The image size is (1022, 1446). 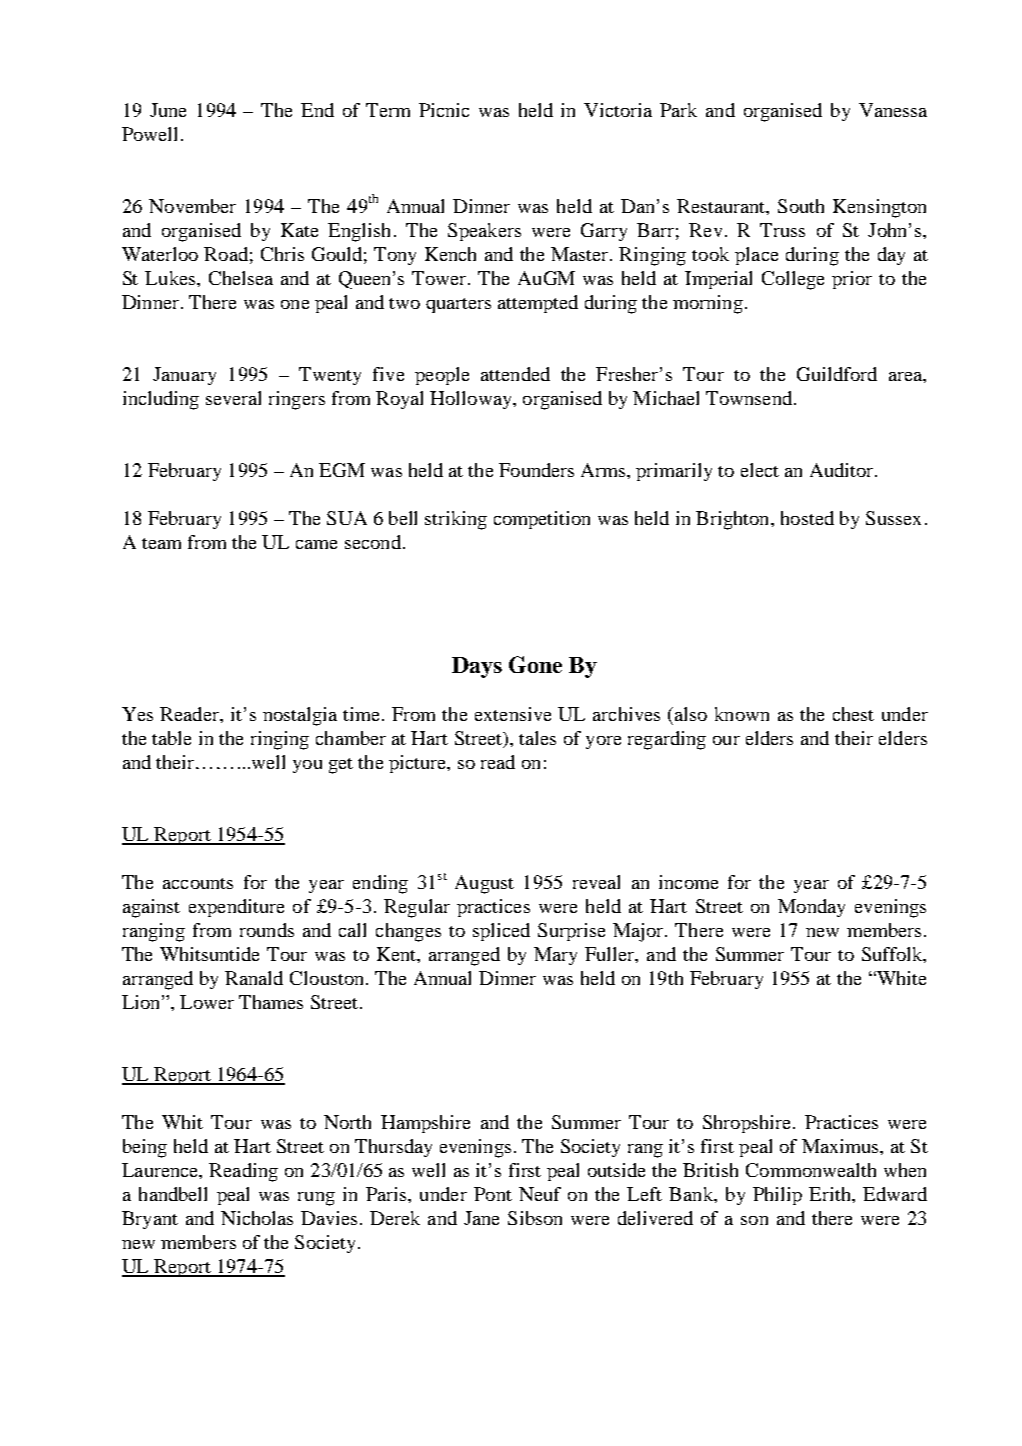 I want to click on South, so click(x=801, y=206).
